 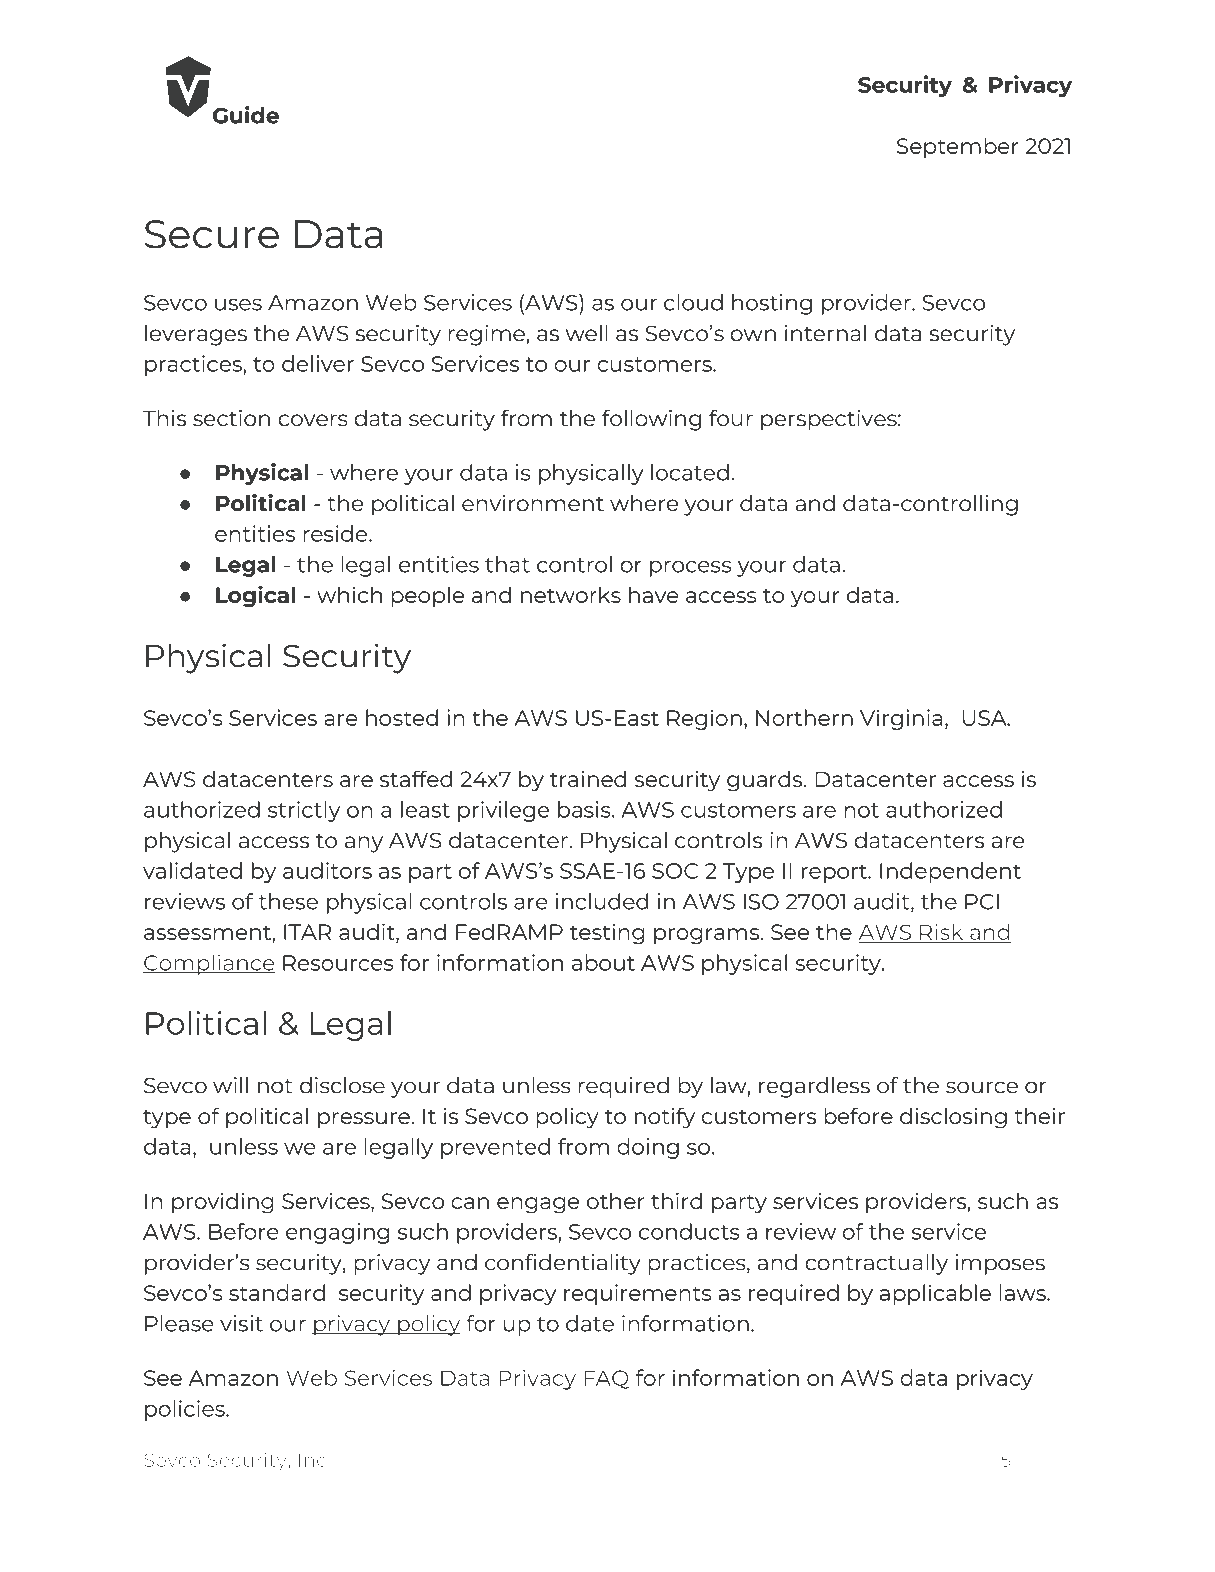 I want to click on visit, so click(x=241, y=1323).
